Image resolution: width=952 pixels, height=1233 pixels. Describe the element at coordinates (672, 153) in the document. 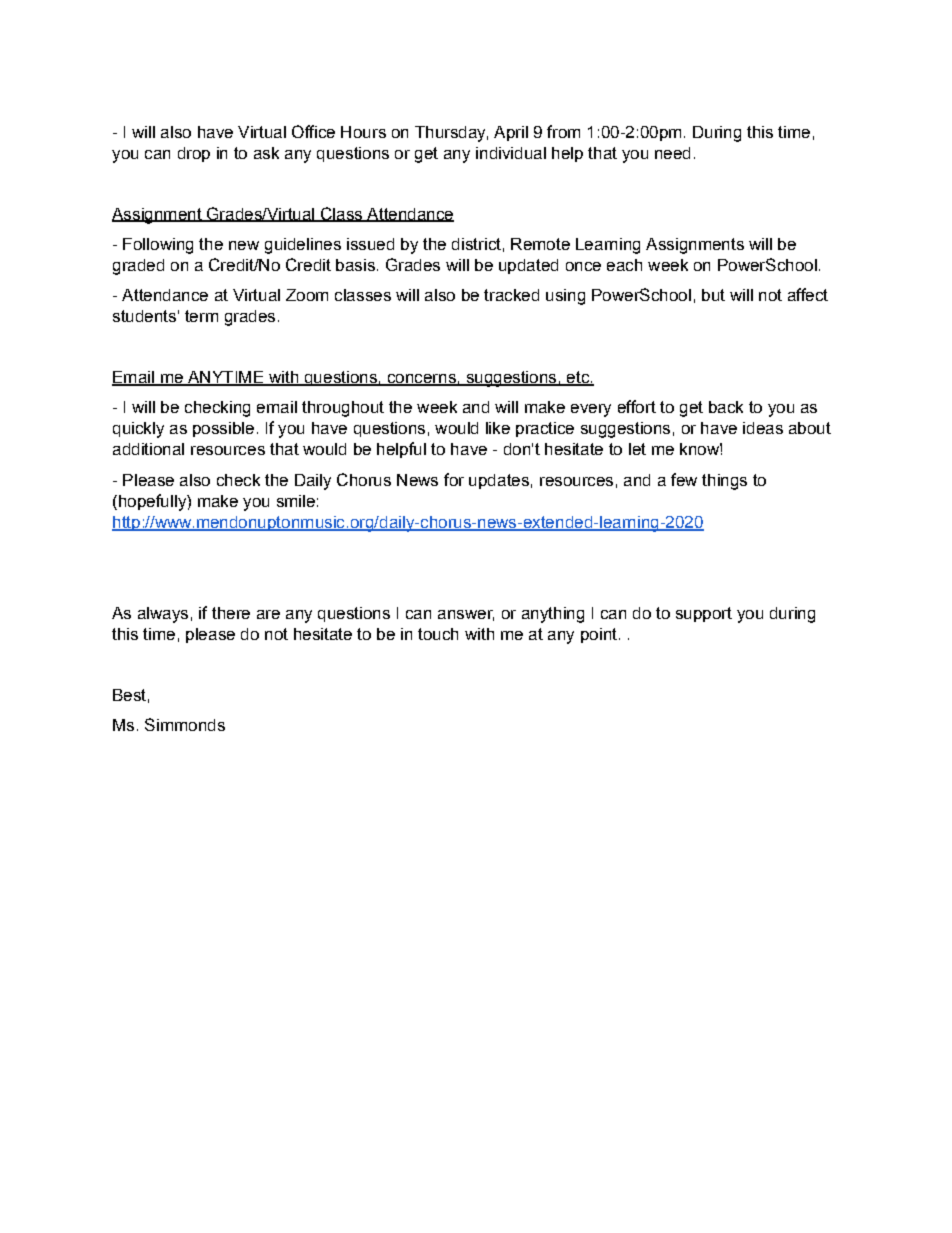

I see `need` at that location.
